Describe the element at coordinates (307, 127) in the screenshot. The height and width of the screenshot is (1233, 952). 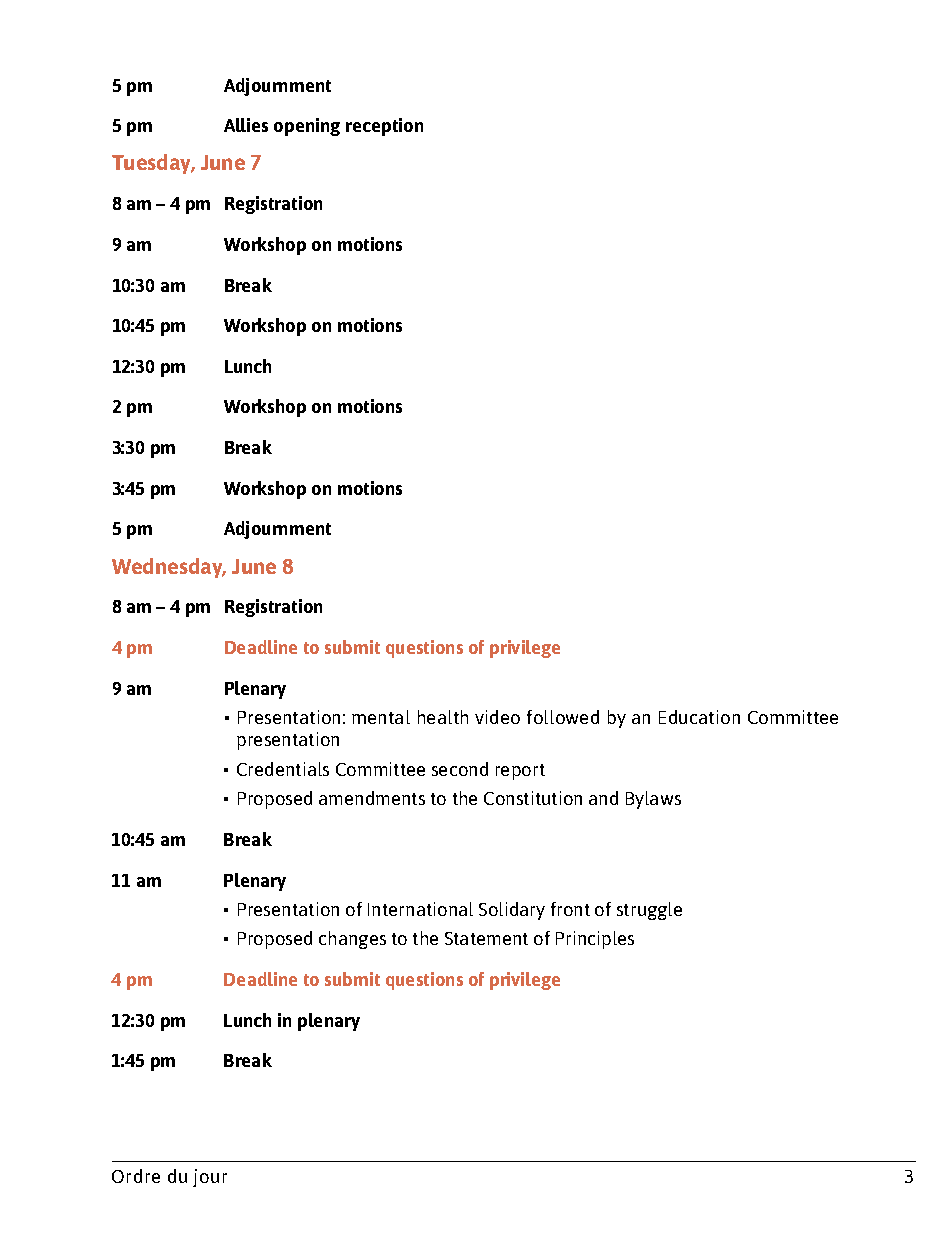
I see `opening` at that location.
